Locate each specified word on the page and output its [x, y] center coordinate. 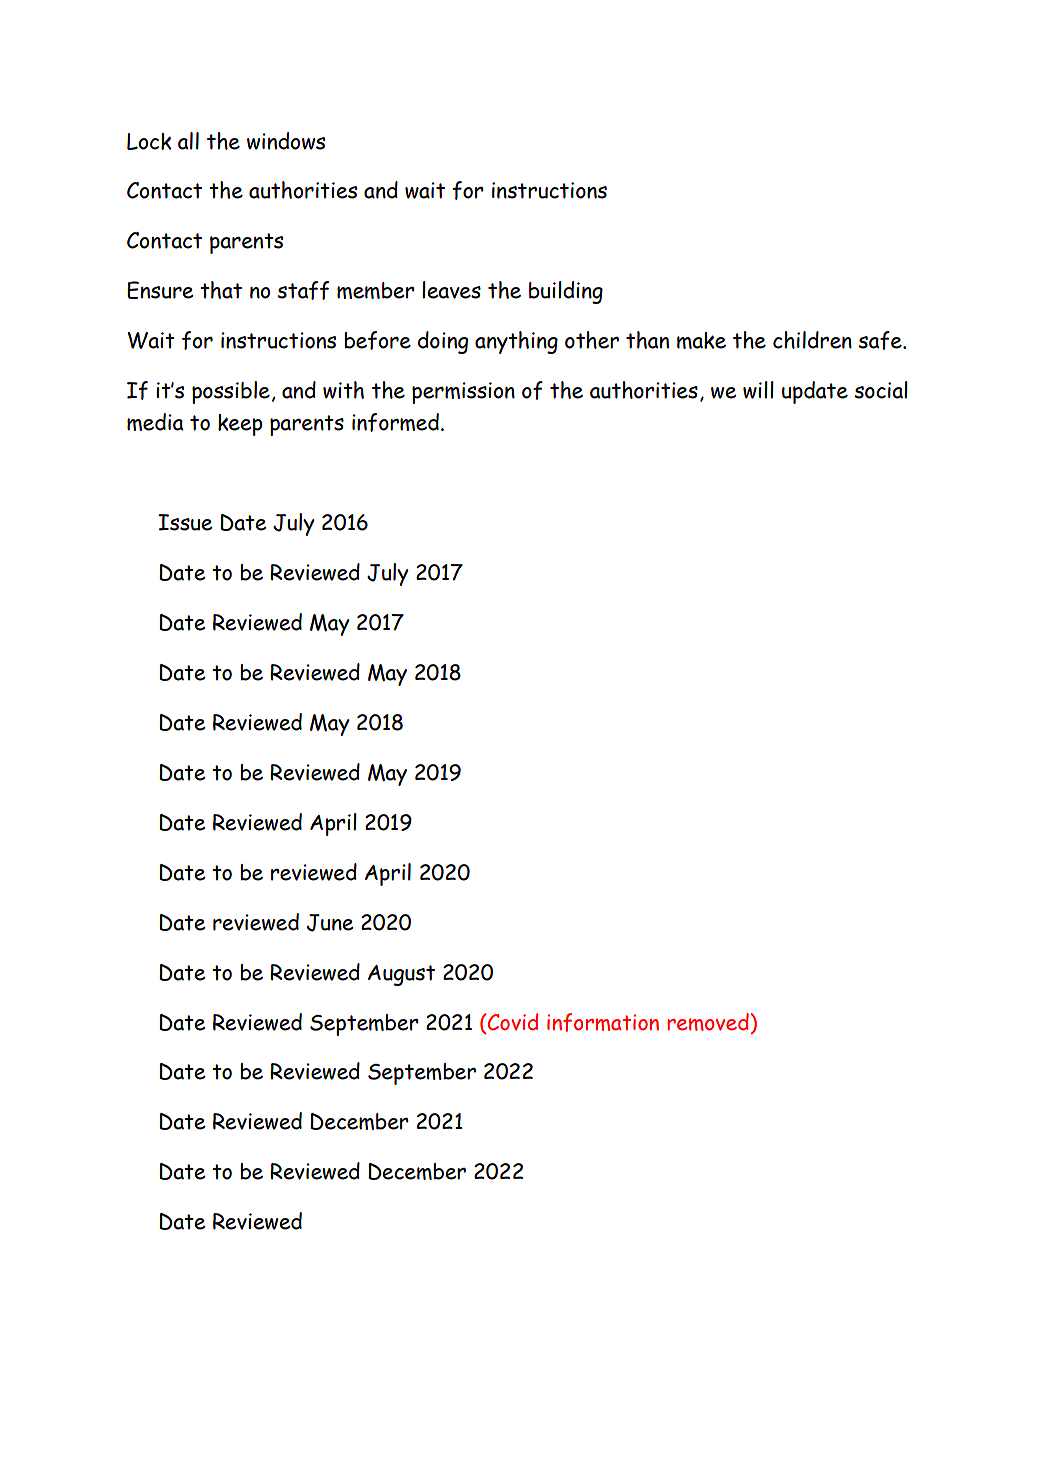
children [812, 340]
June [330, 923]
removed [708, 1022]
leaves [451, 290]
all [188, 141]
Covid [513, 1022]
